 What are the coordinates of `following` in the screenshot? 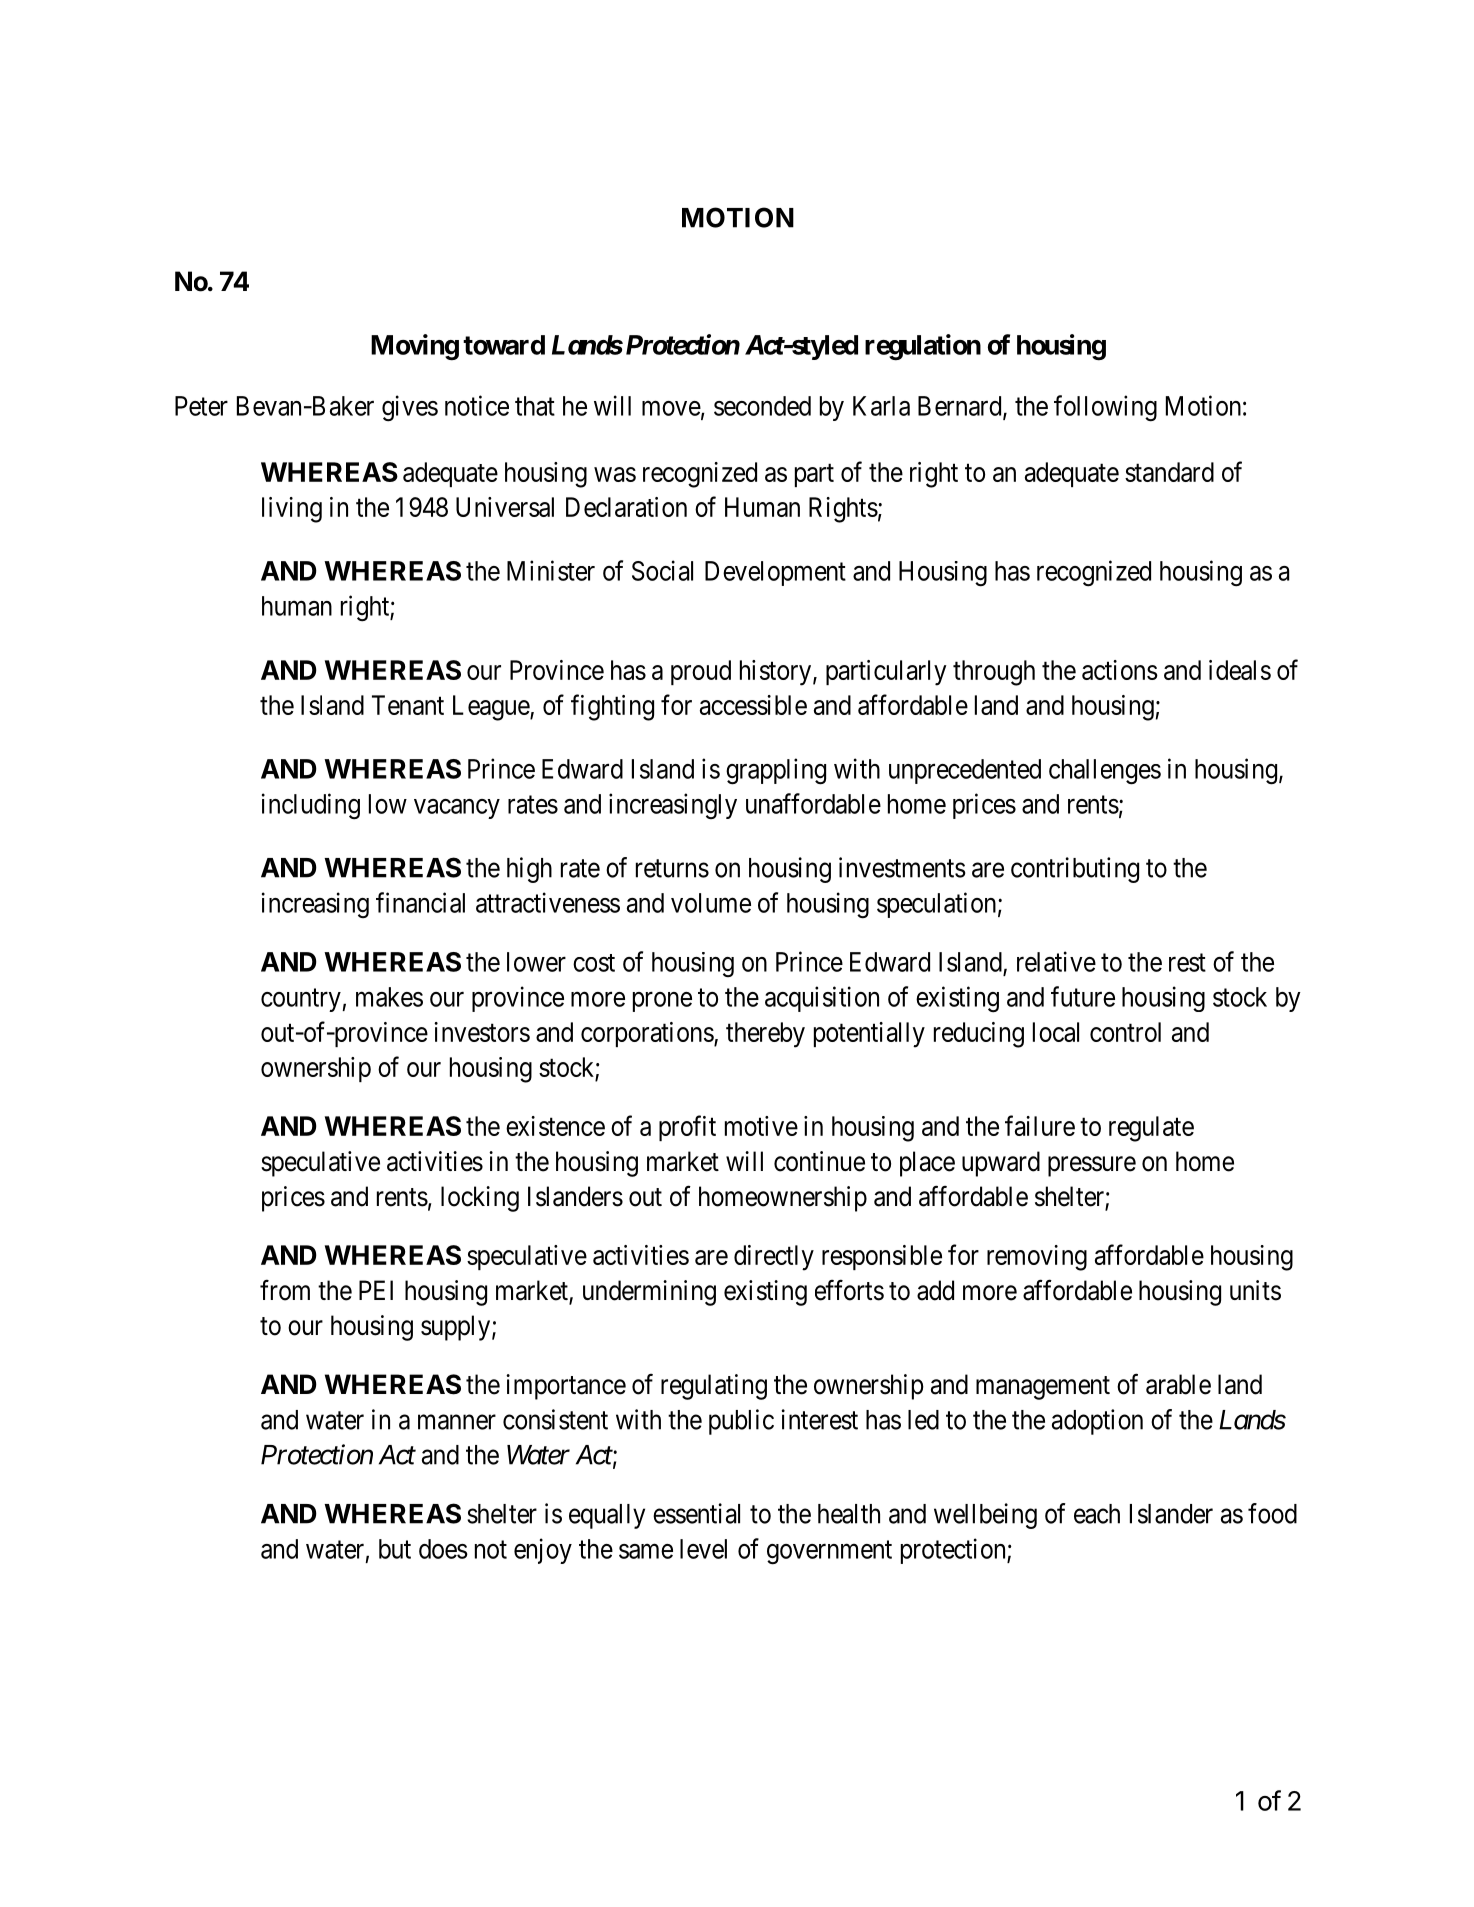 It's located at (1105, 408).
